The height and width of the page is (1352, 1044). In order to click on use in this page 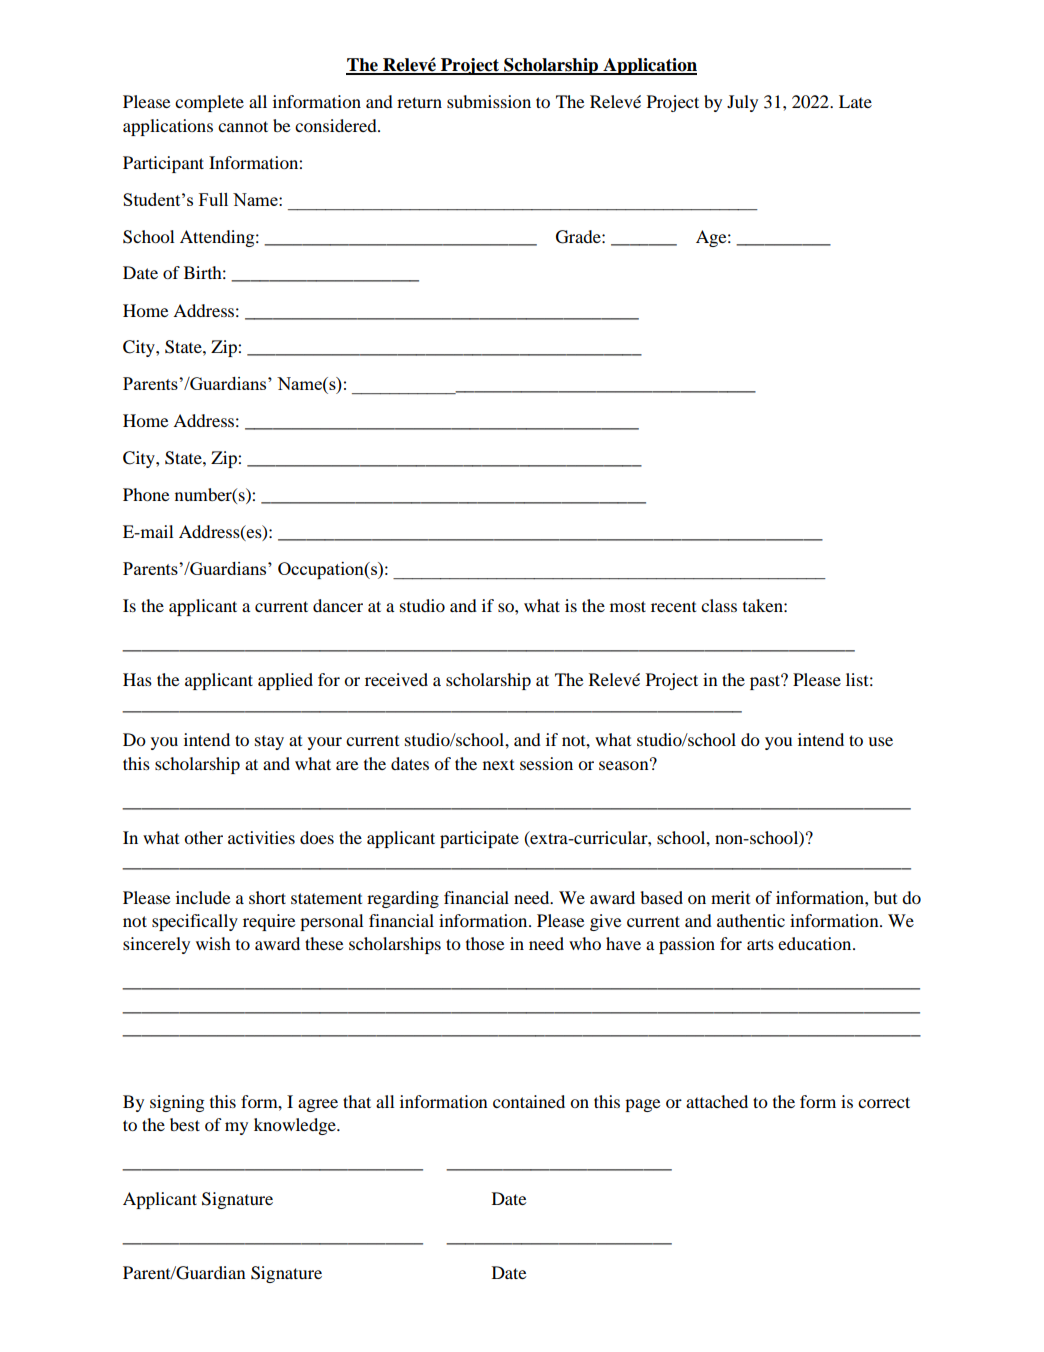, I will do `click(880, 741)`.
